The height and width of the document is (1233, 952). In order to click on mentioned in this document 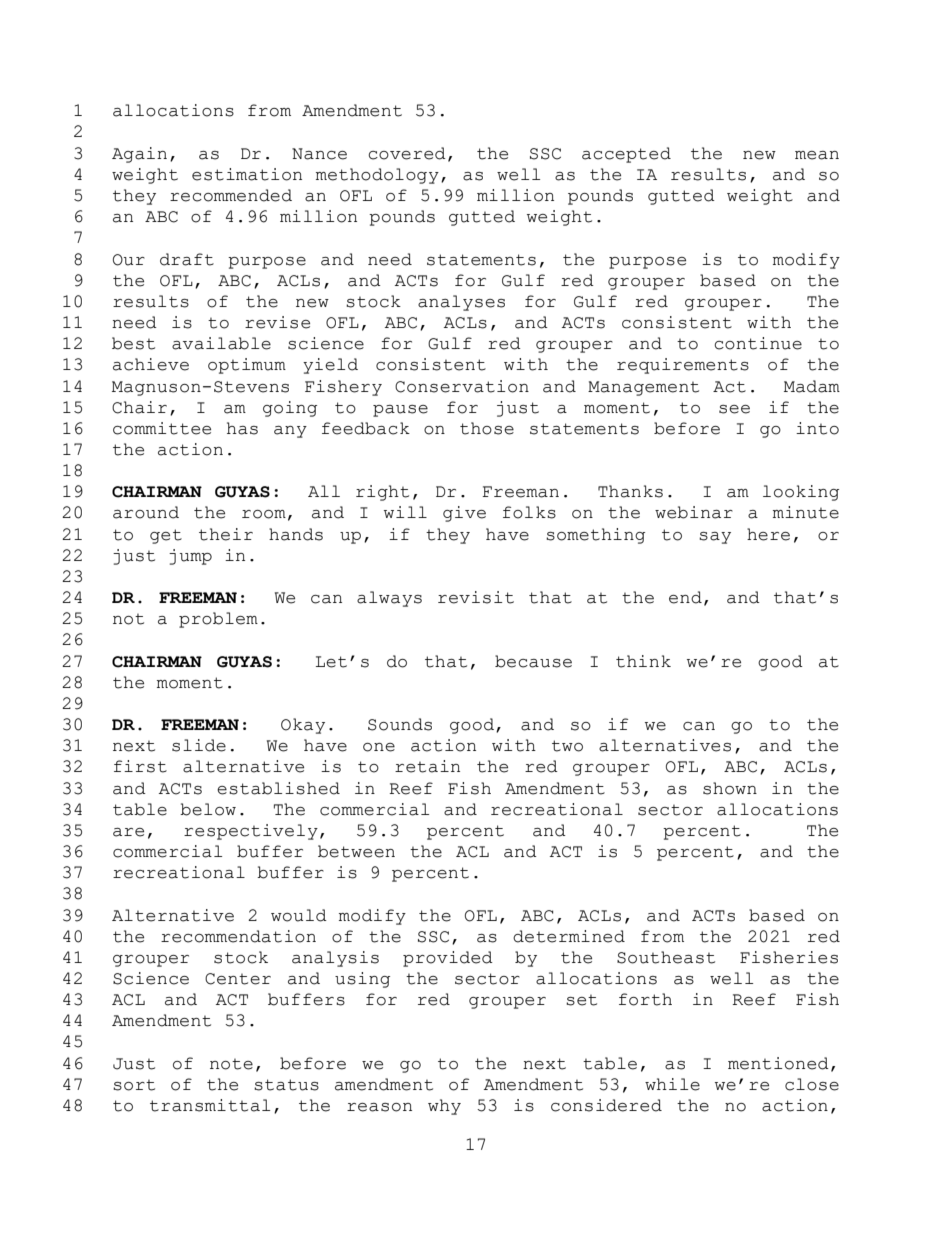, I will do `click(778, 1063)`.
